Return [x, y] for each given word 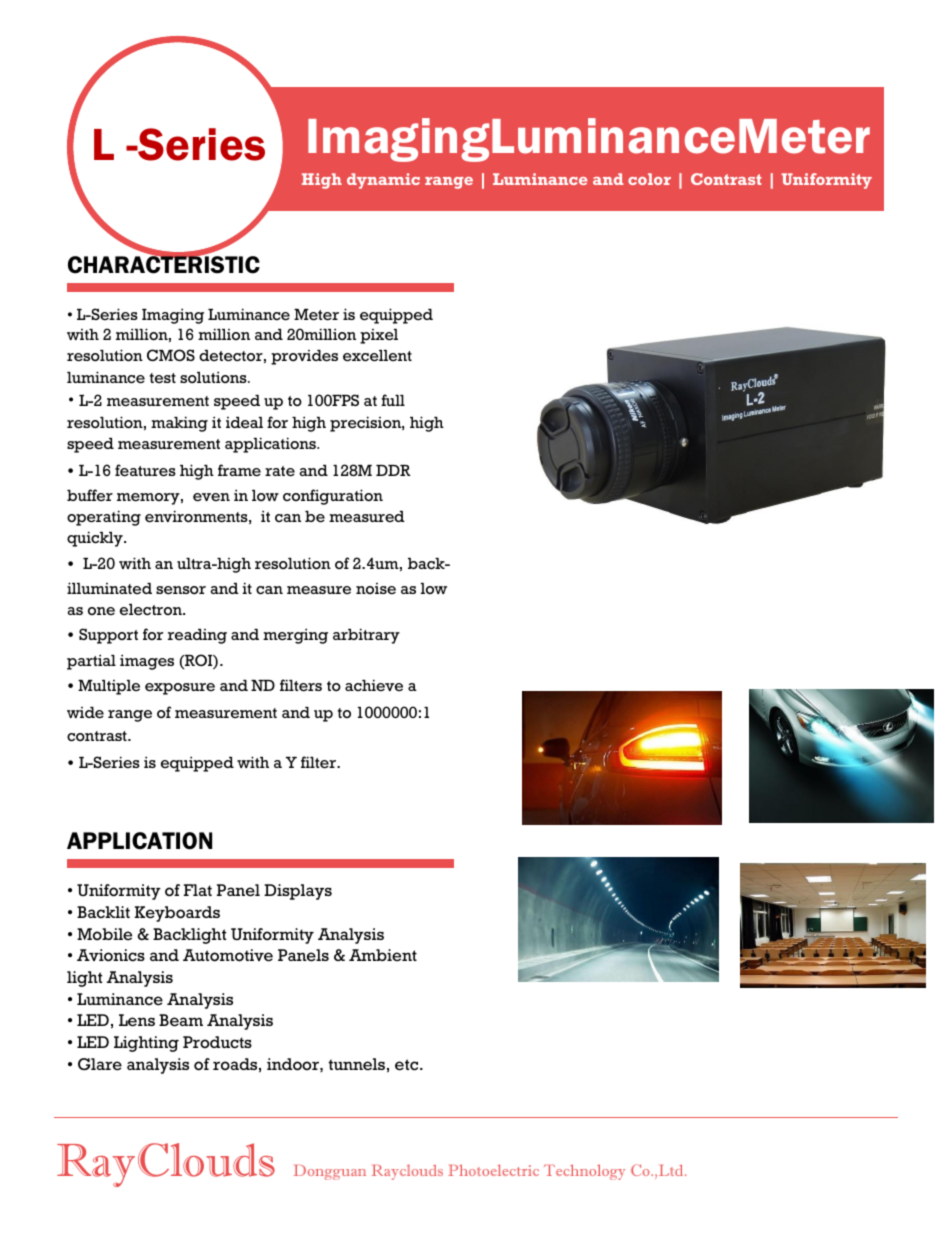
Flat [198, 890]
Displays [298, 892]
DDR [393, 470]
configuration [333, 497]
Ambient [383, 955]
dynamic [383, 181]
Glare [100, 1064]
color [649, 179]
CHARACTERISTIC [164, 264]
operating [104, 518]
